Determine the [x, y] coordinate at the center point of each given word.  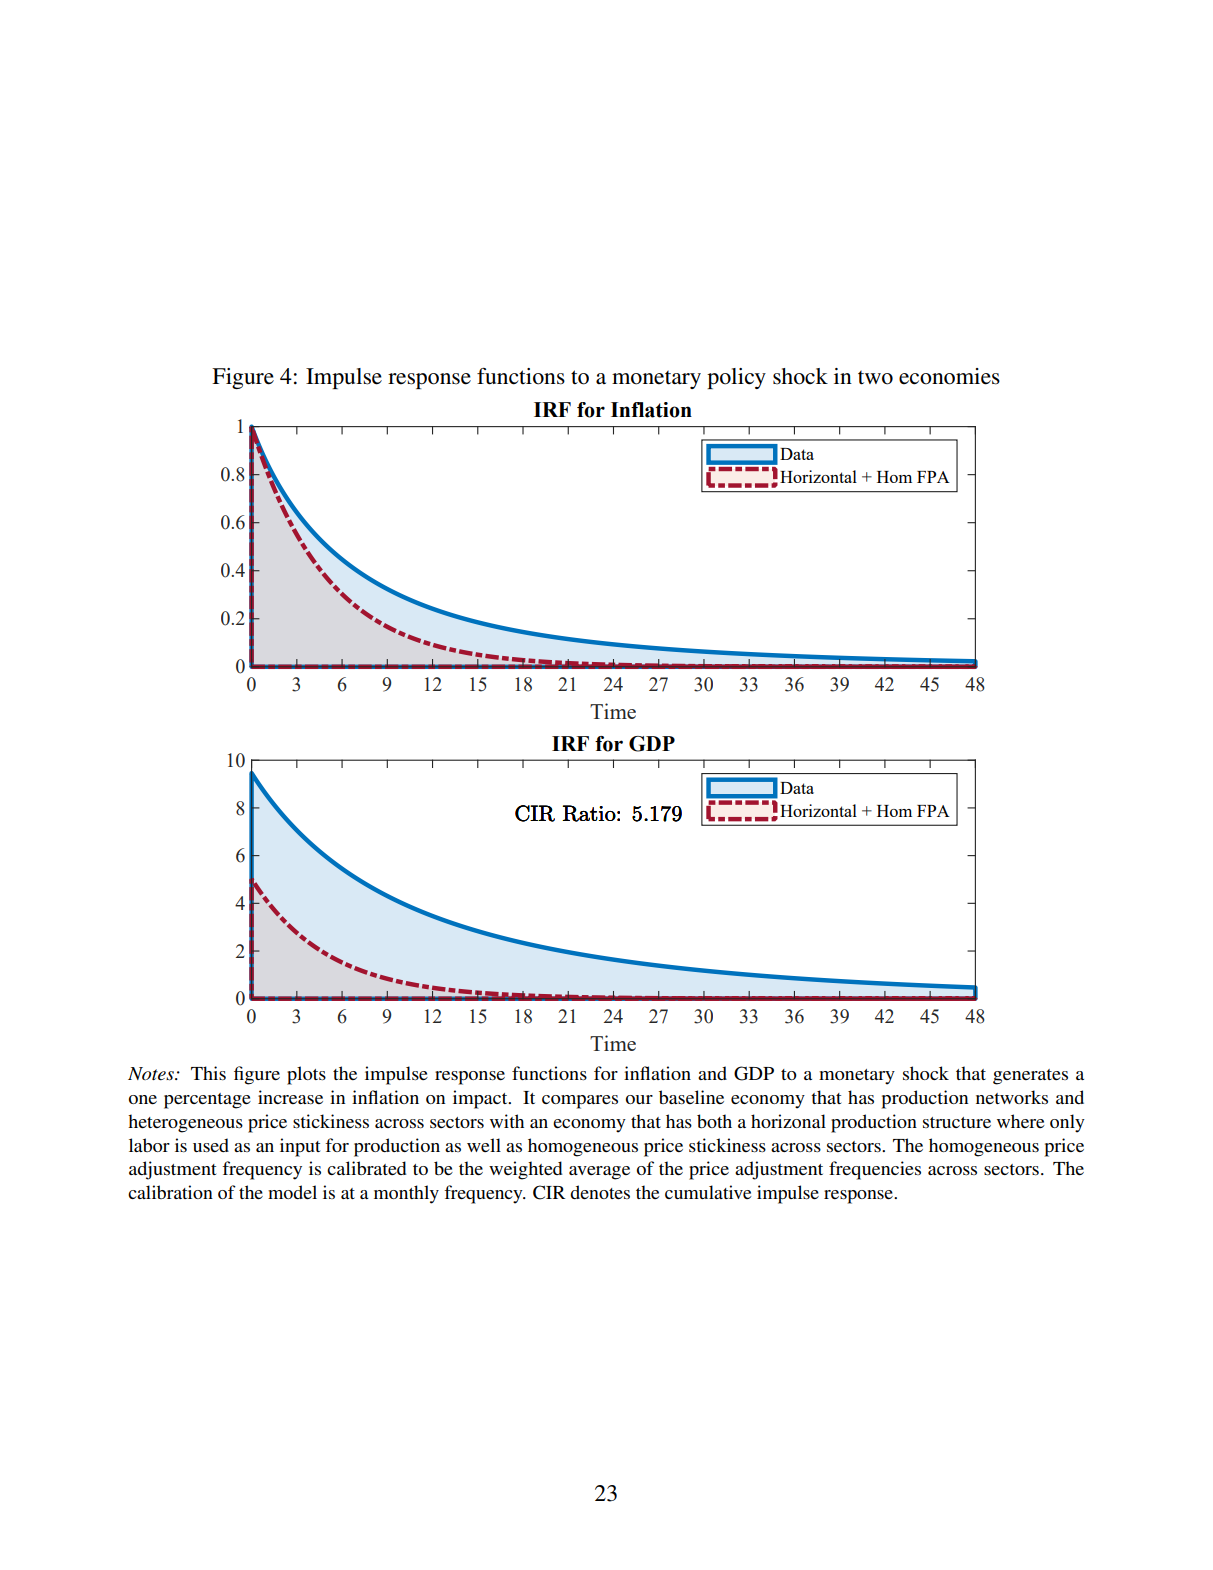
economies [949, 376]
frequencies [875, 1170]
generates [1030, 1077]
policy [736, 378]
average [599, 1173]
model [292, 1192]
